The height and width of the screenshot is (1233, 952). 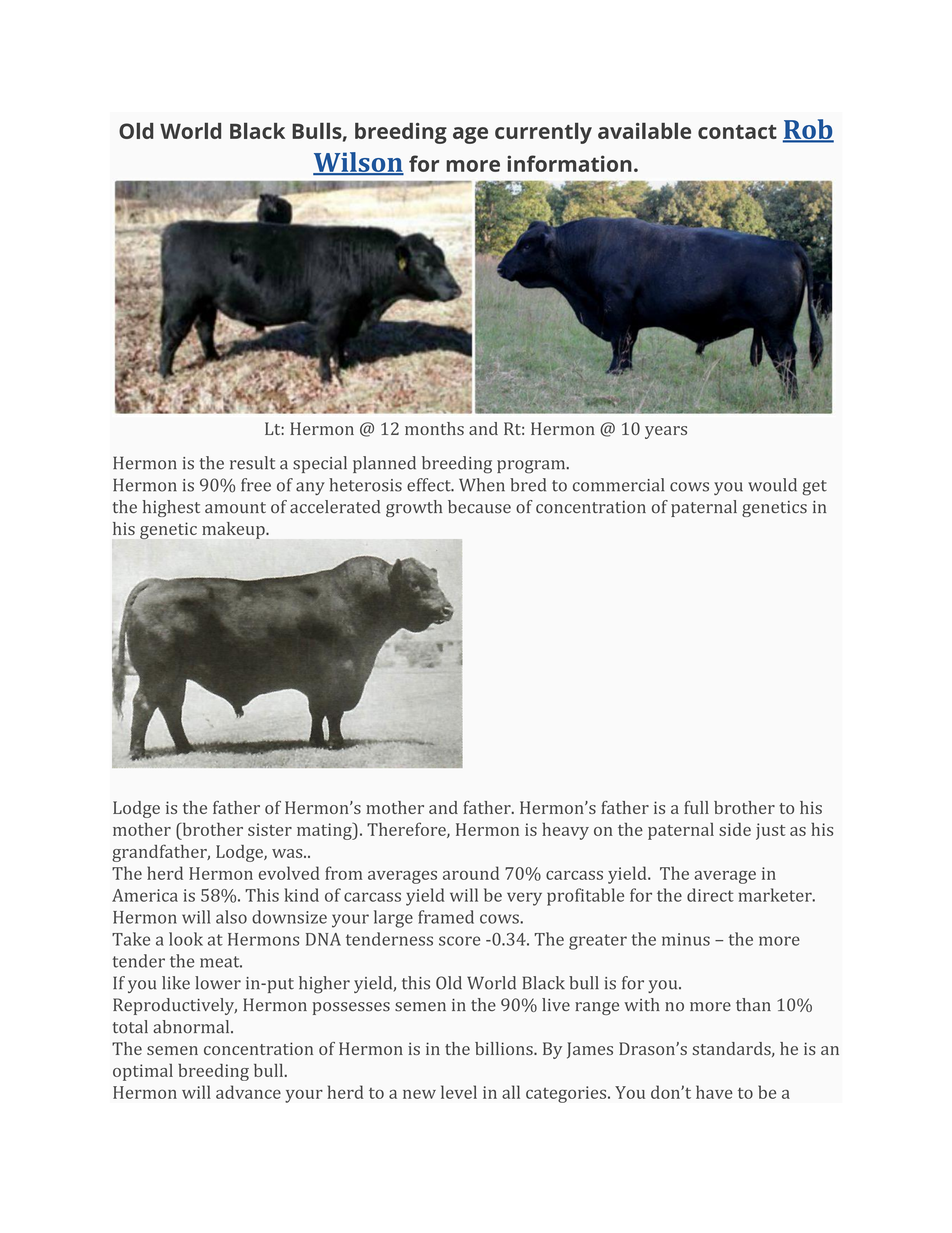 What do you see at coordinates (482, 485) in the screenshot?
I see `When` at bounding box center [482, 485].
